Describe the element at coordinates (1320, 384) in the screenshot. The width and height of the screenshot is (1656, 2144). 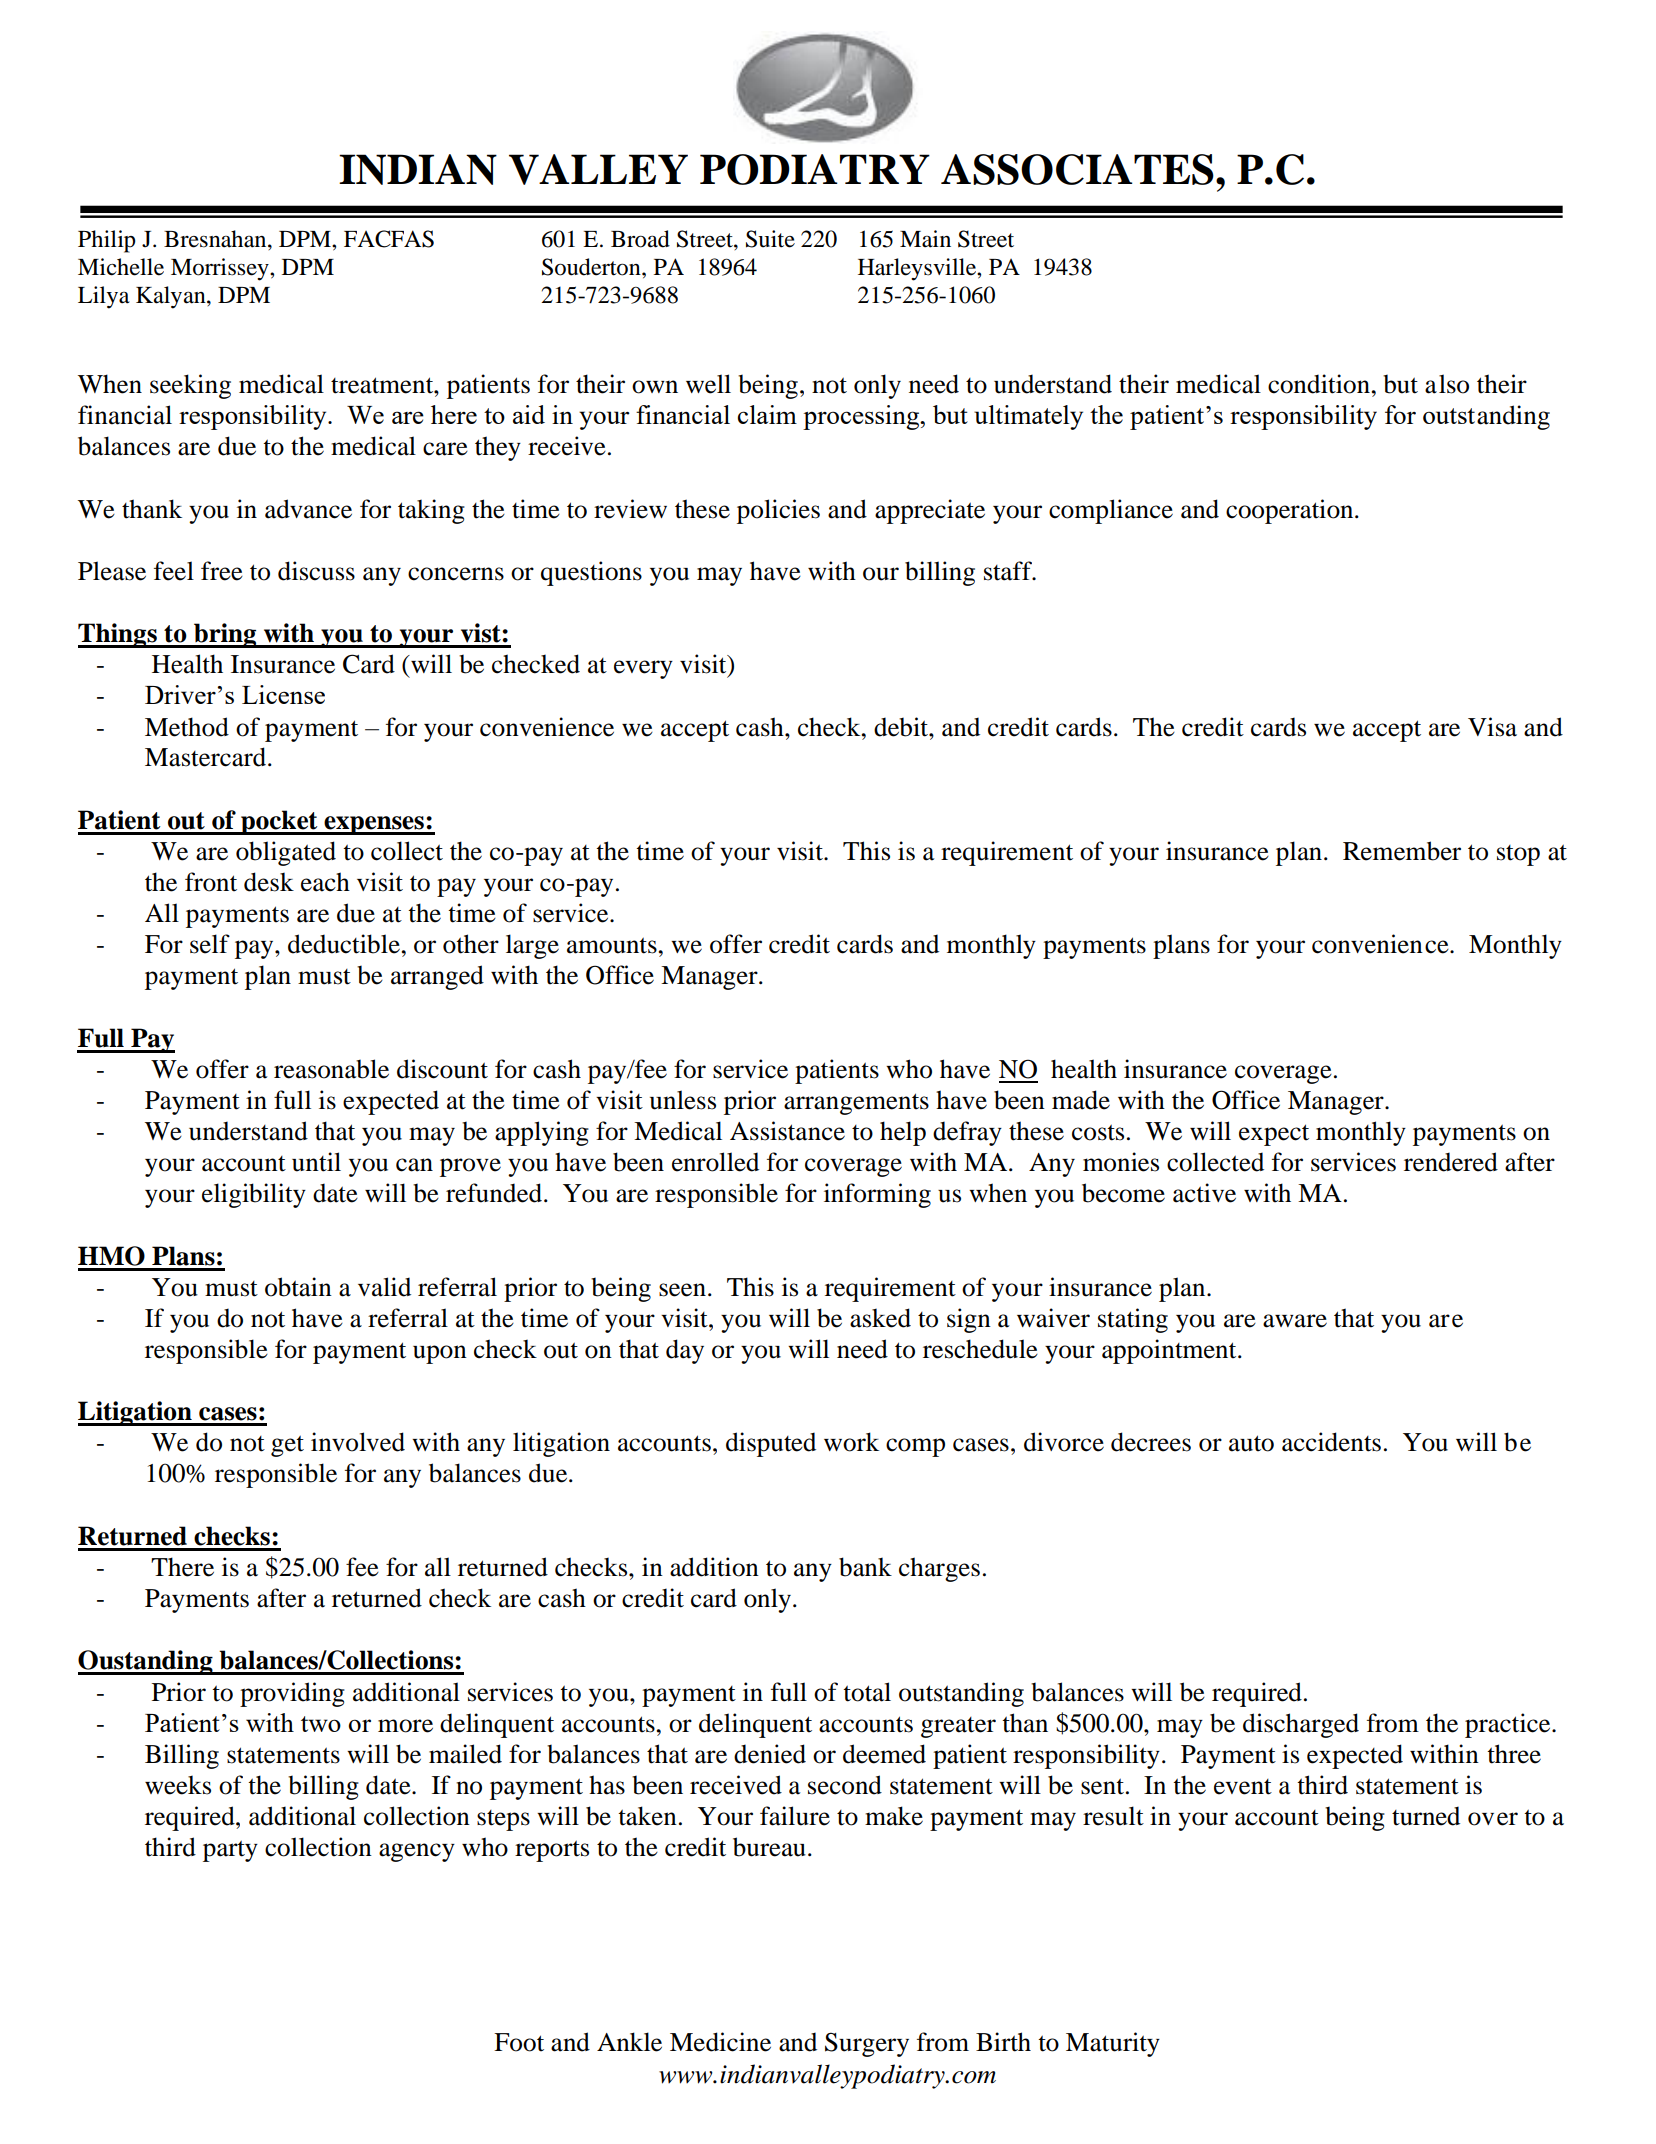
I see `condition` at that location.
